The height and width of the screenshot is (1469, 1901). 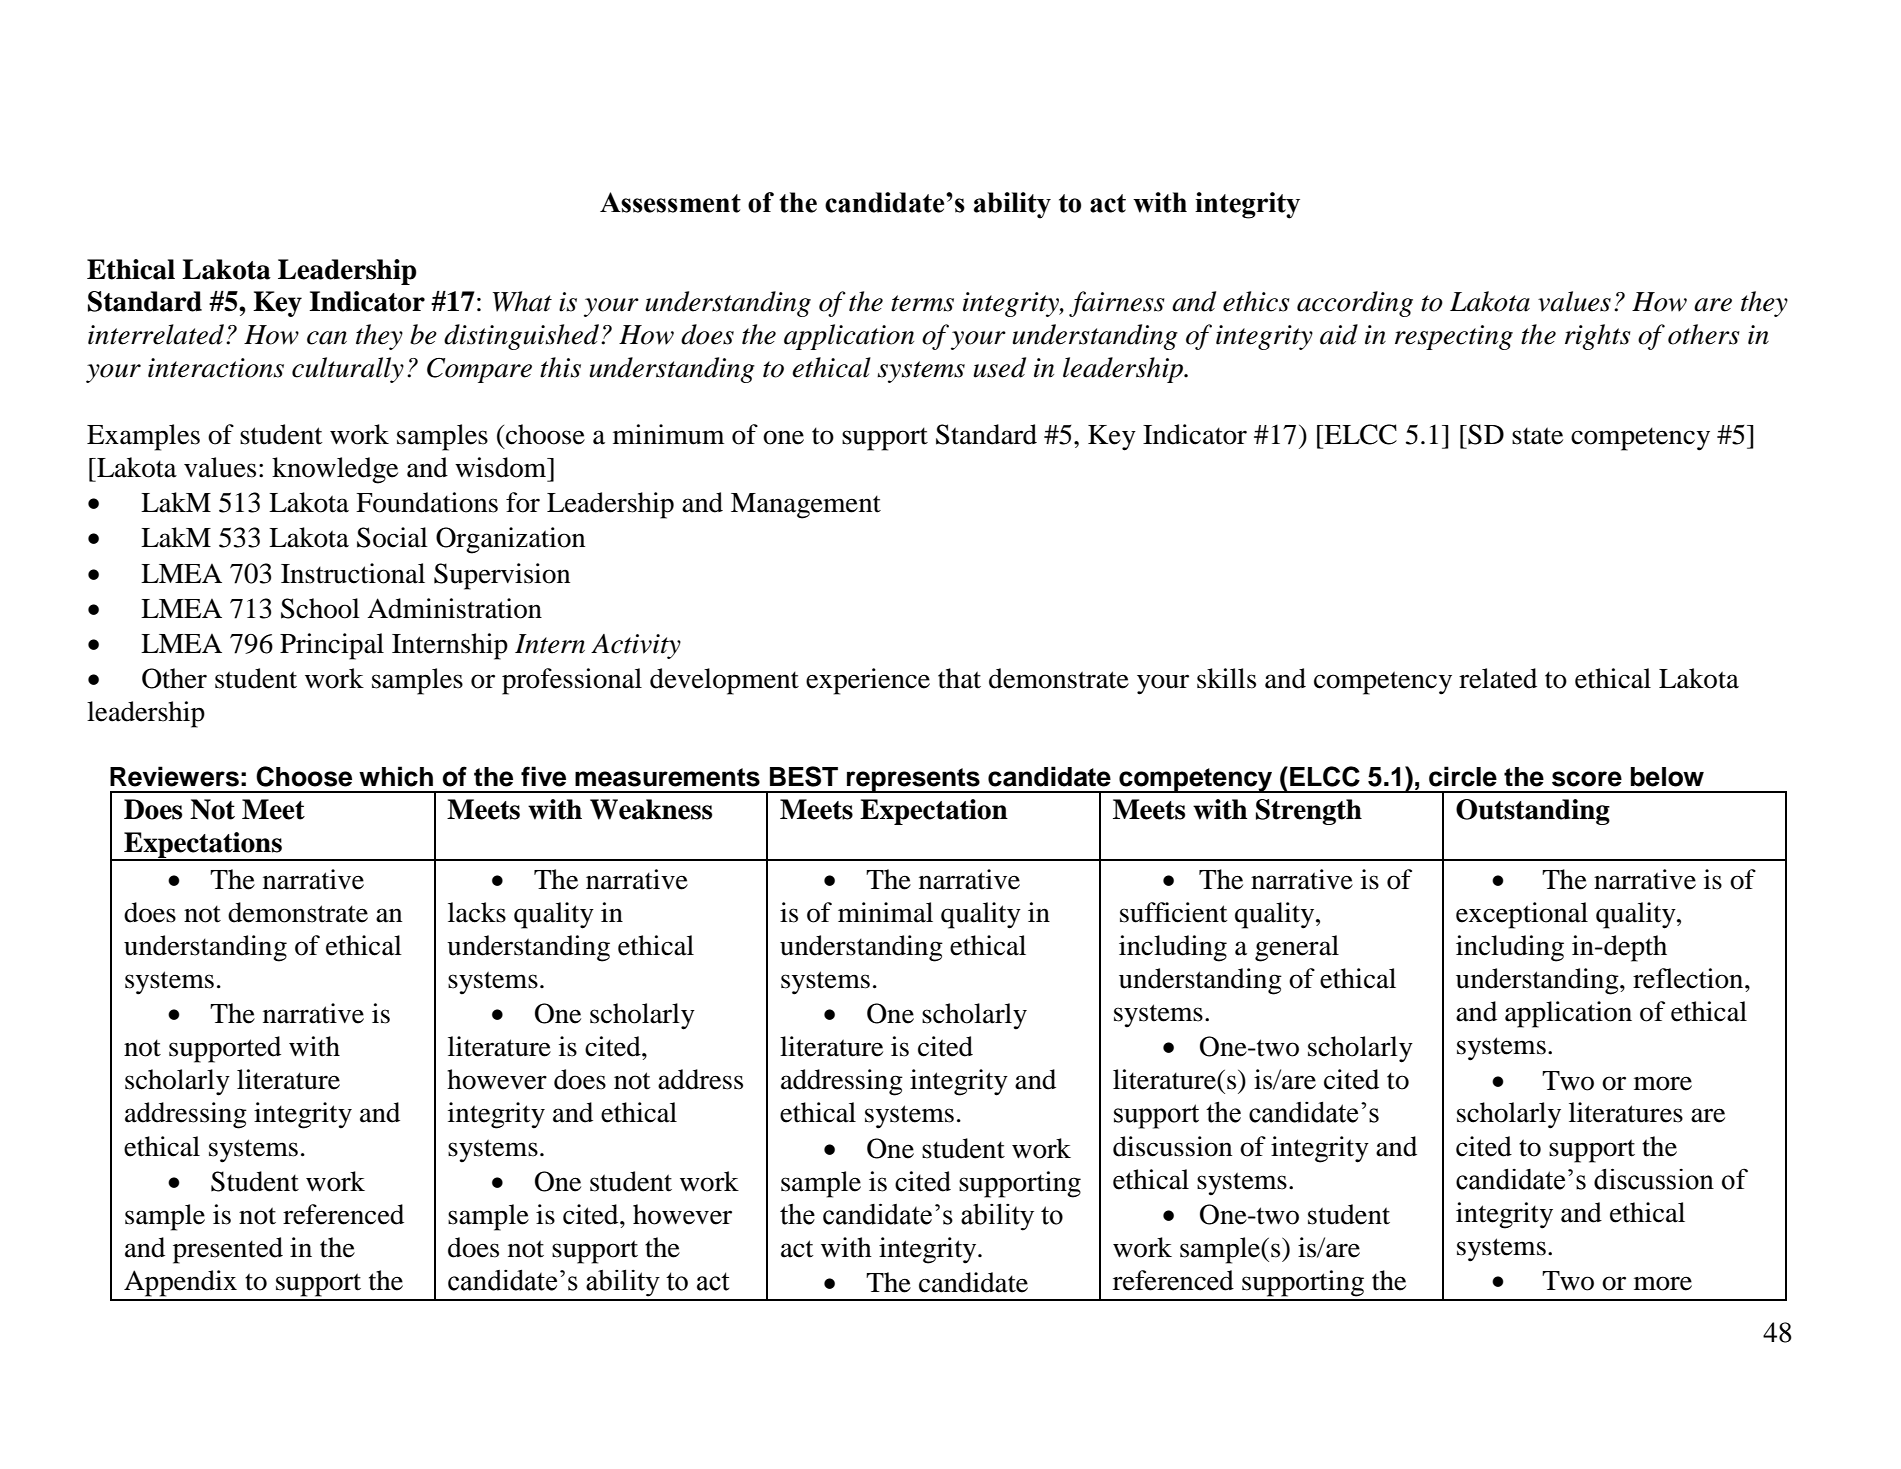 I want to click on reflection, so click(x=1689, y=978).
